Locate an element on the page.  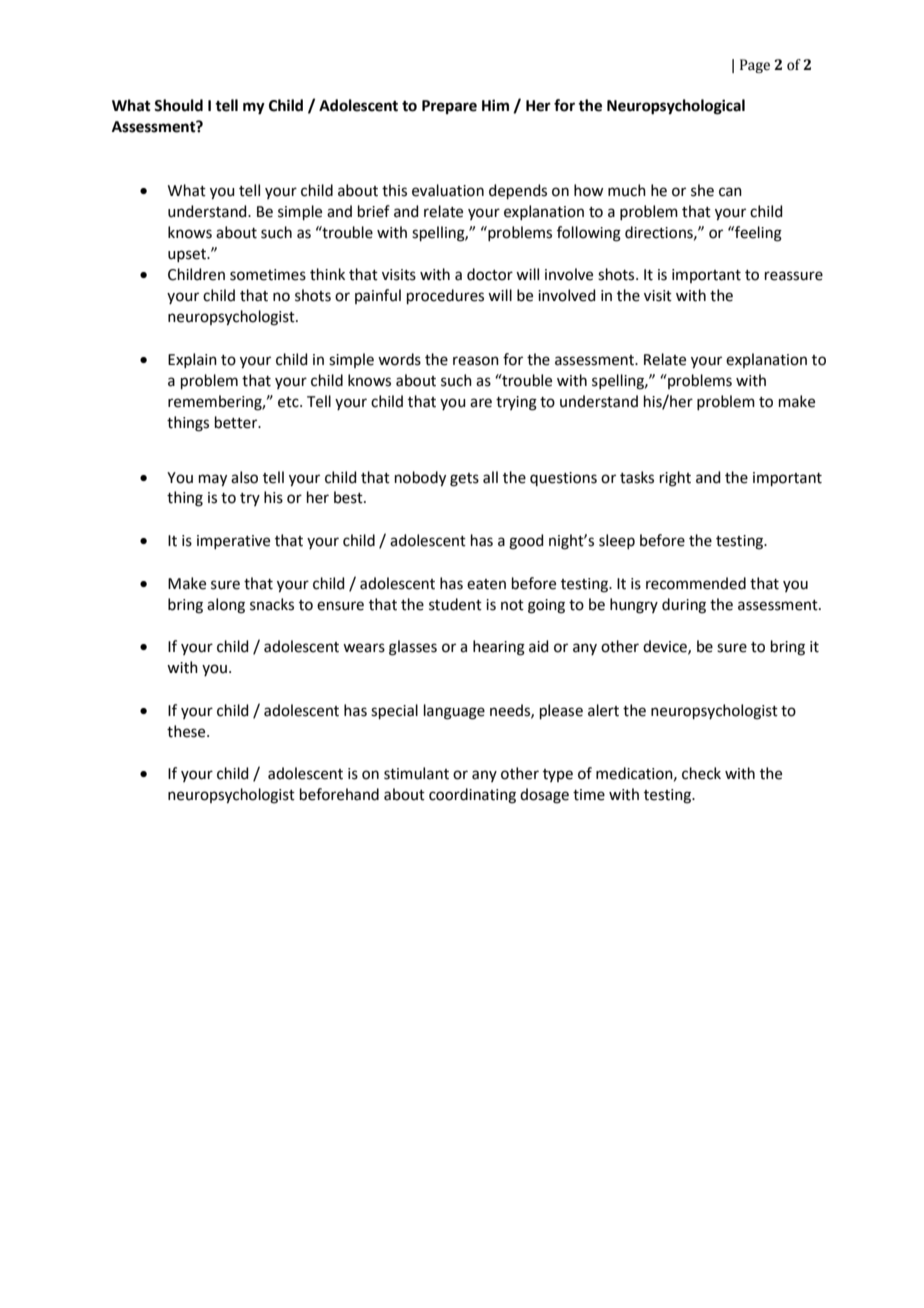
Prepare is located at coordinates (449, 107).
